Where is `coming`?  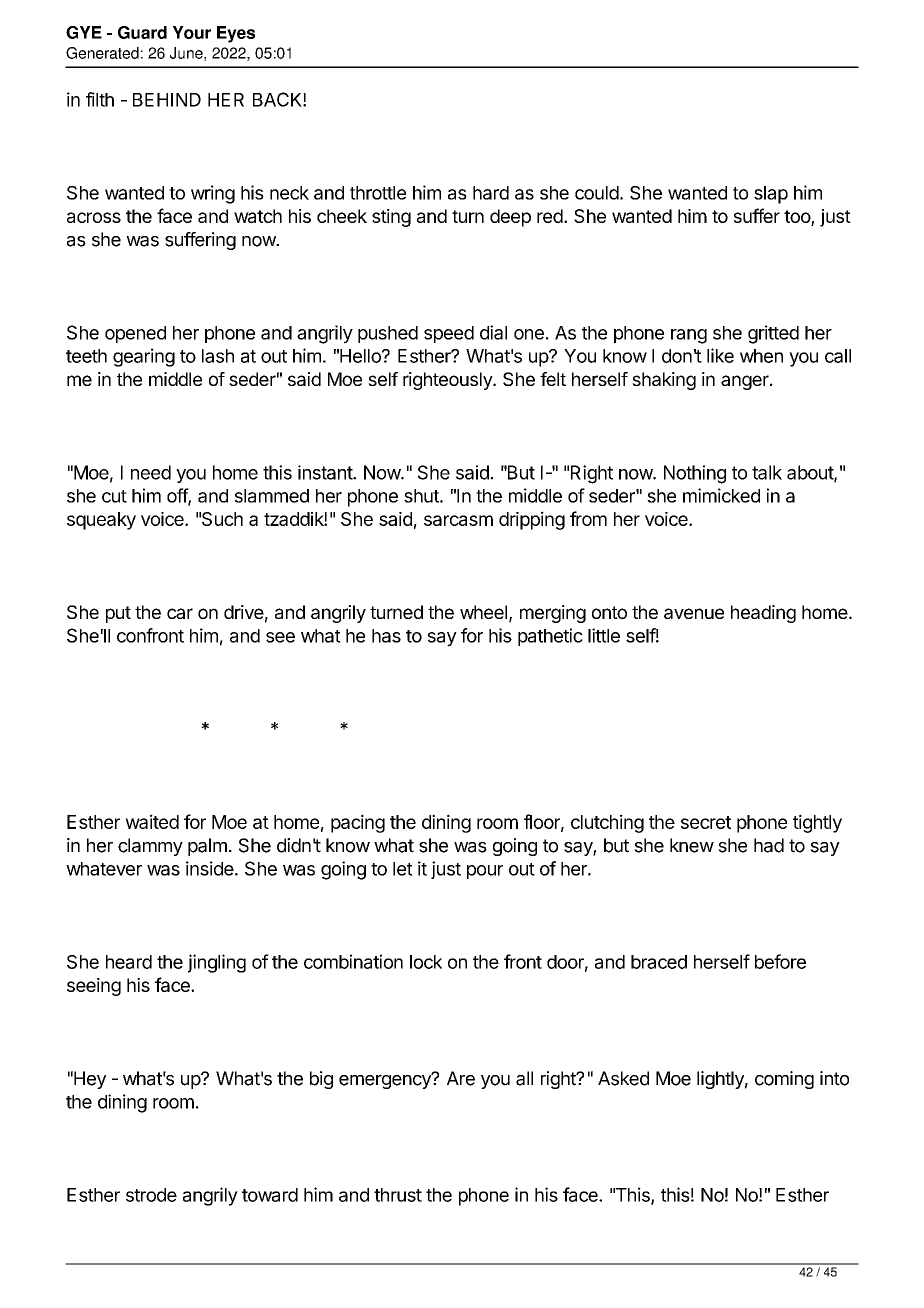
coming is located at coordinates (784, 1080).
